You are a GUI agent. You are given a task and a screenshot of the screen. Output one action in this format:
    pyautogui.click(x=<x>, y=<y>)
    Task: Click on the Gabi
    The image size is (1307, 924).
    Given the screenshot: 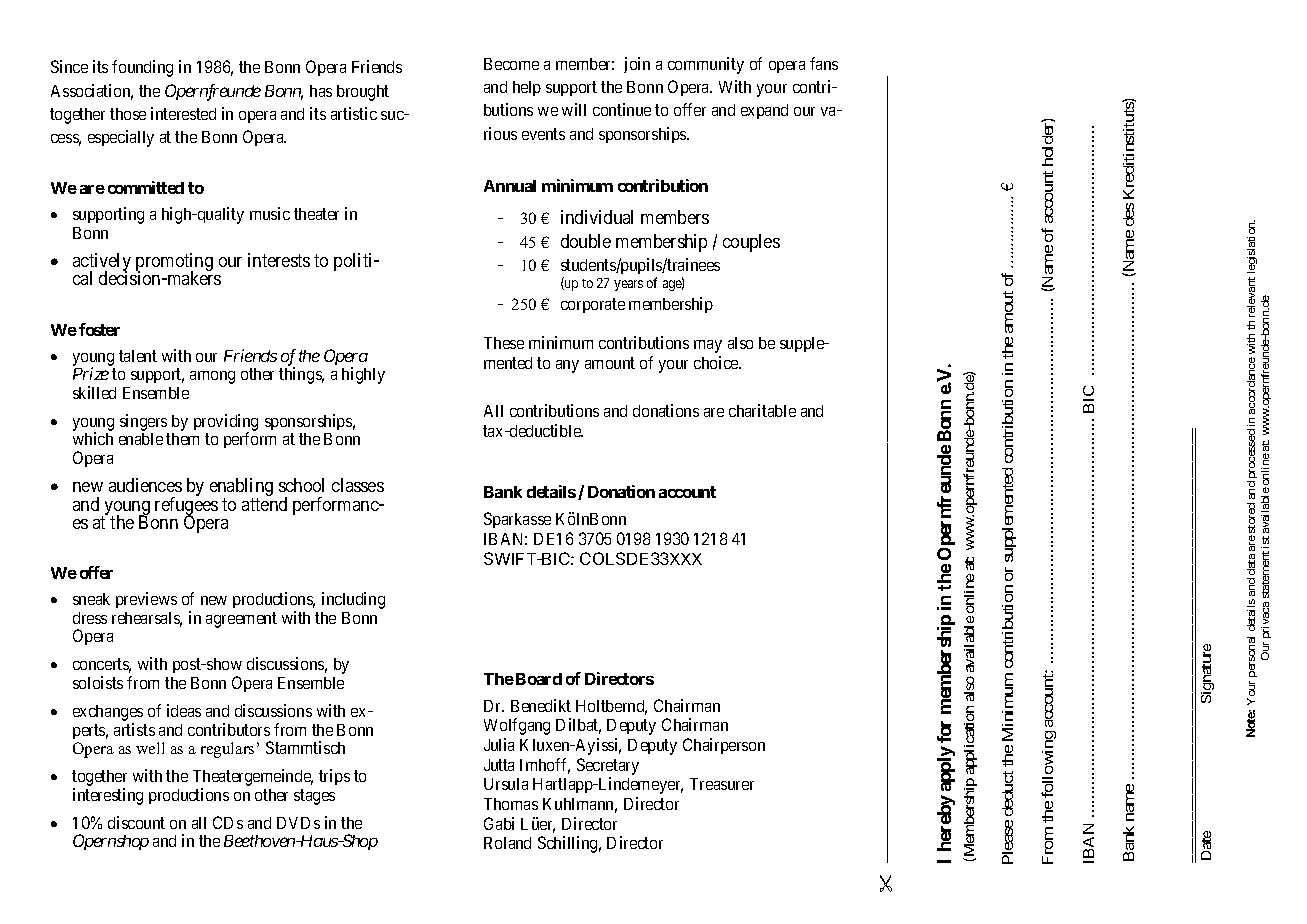 What is the action you would take?
    pyautogui.click(x=499, y=823)
